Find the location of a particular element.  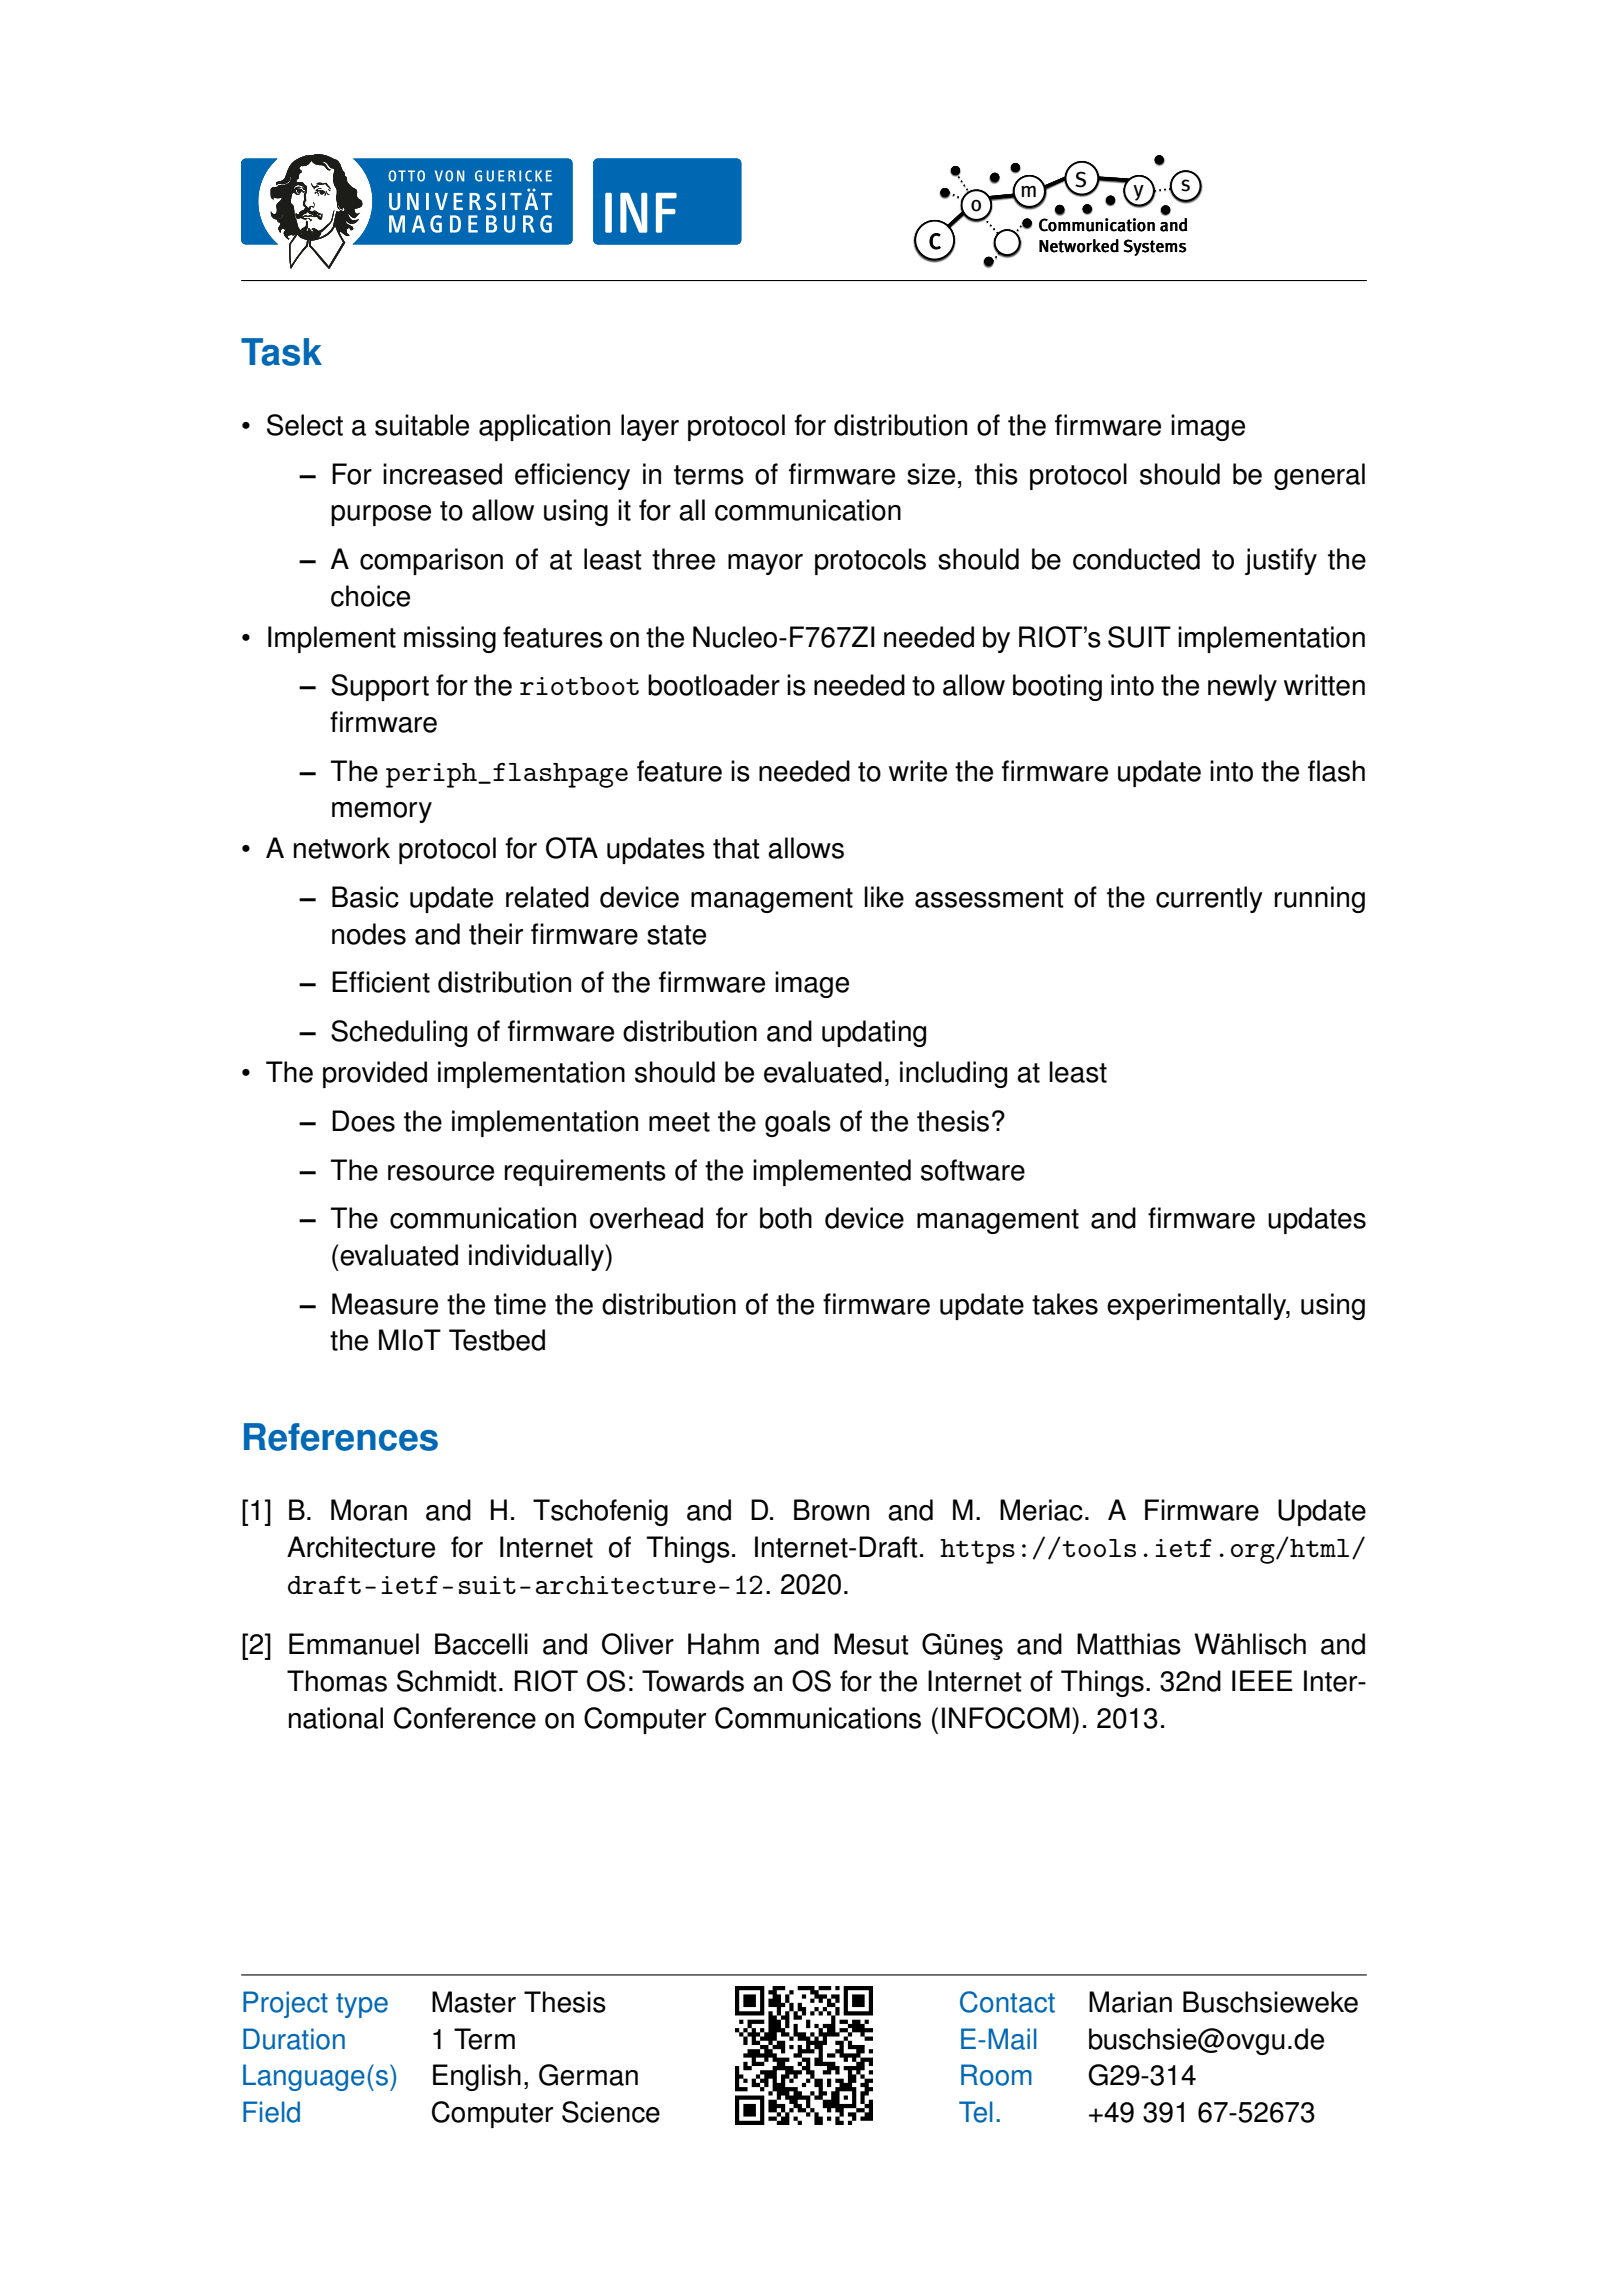

Matthias is located at coordinates (1129, 1644).
